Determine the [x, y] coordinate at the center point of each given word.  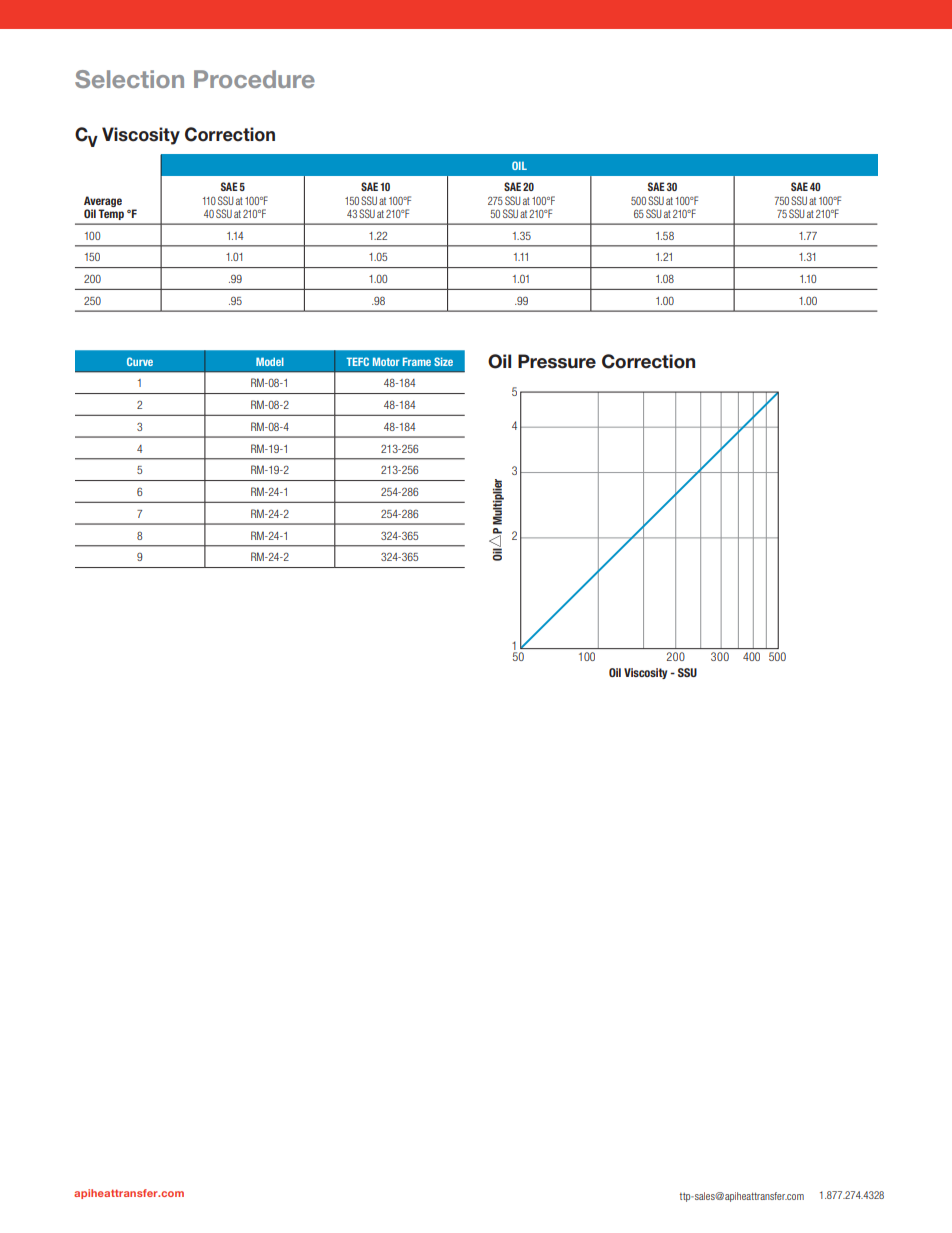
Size [443, 361]
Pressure [557, 361]
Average [103, 201]
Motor [386, 361]
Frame [417, 361]
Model [270, 361]
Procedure [254, 79]
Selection [129, 79]
